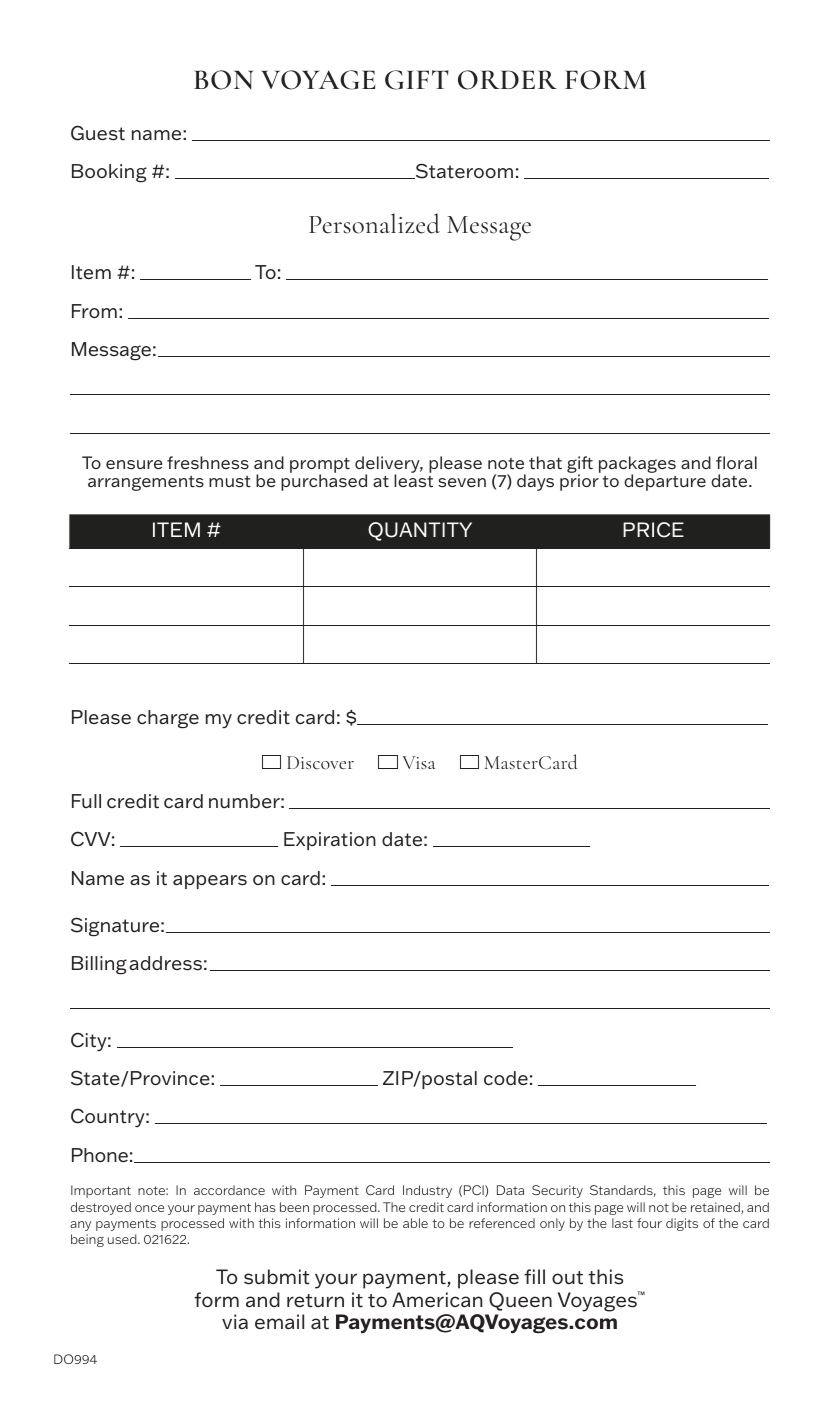 Image resolution: width=840 pixels, height=1402 pixels. What do you see at coordinates (507, 80) in the image?
I see `ORDER` at bounding box center [507, 80].
